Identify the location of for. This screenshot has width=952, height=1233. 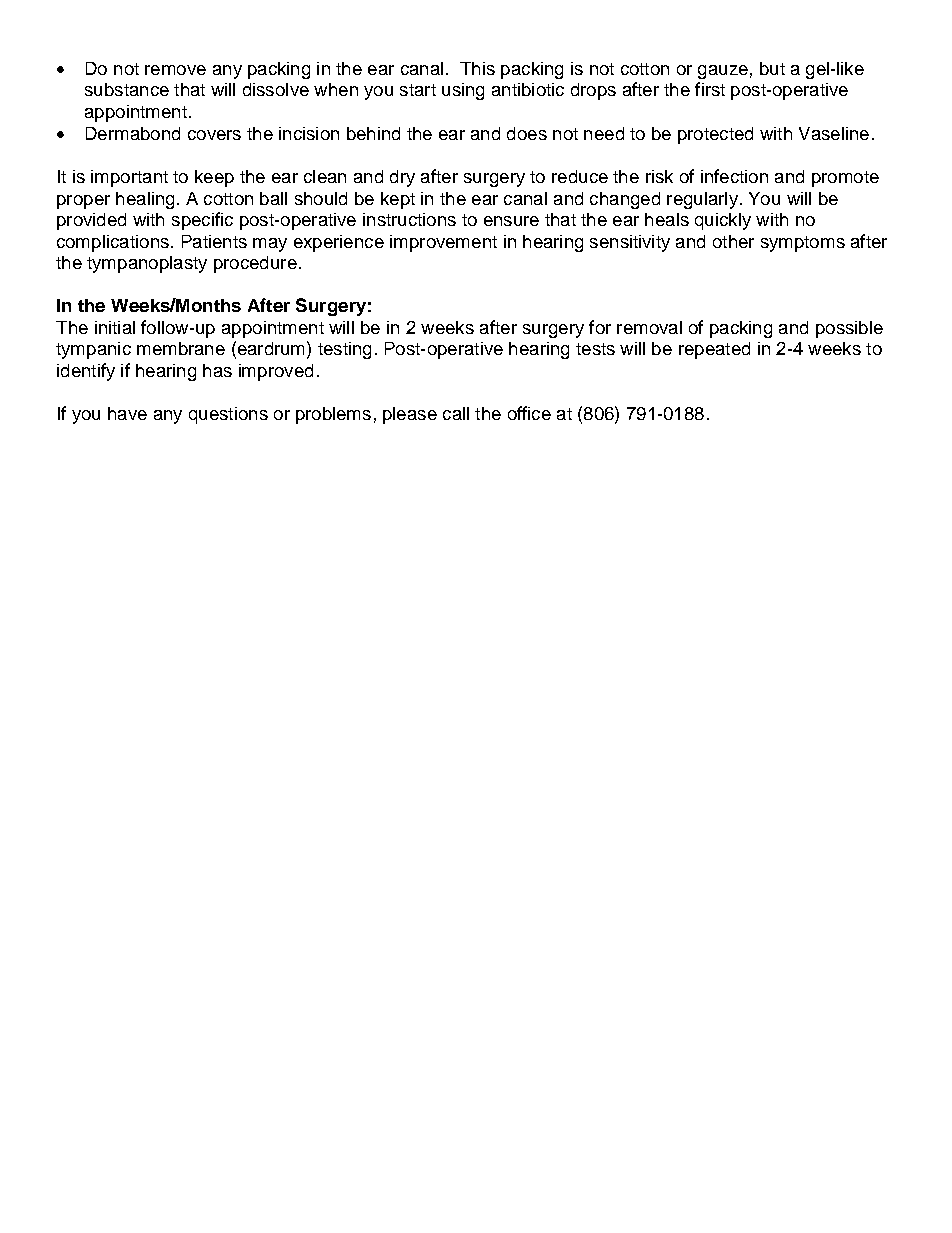
(600, 327).
